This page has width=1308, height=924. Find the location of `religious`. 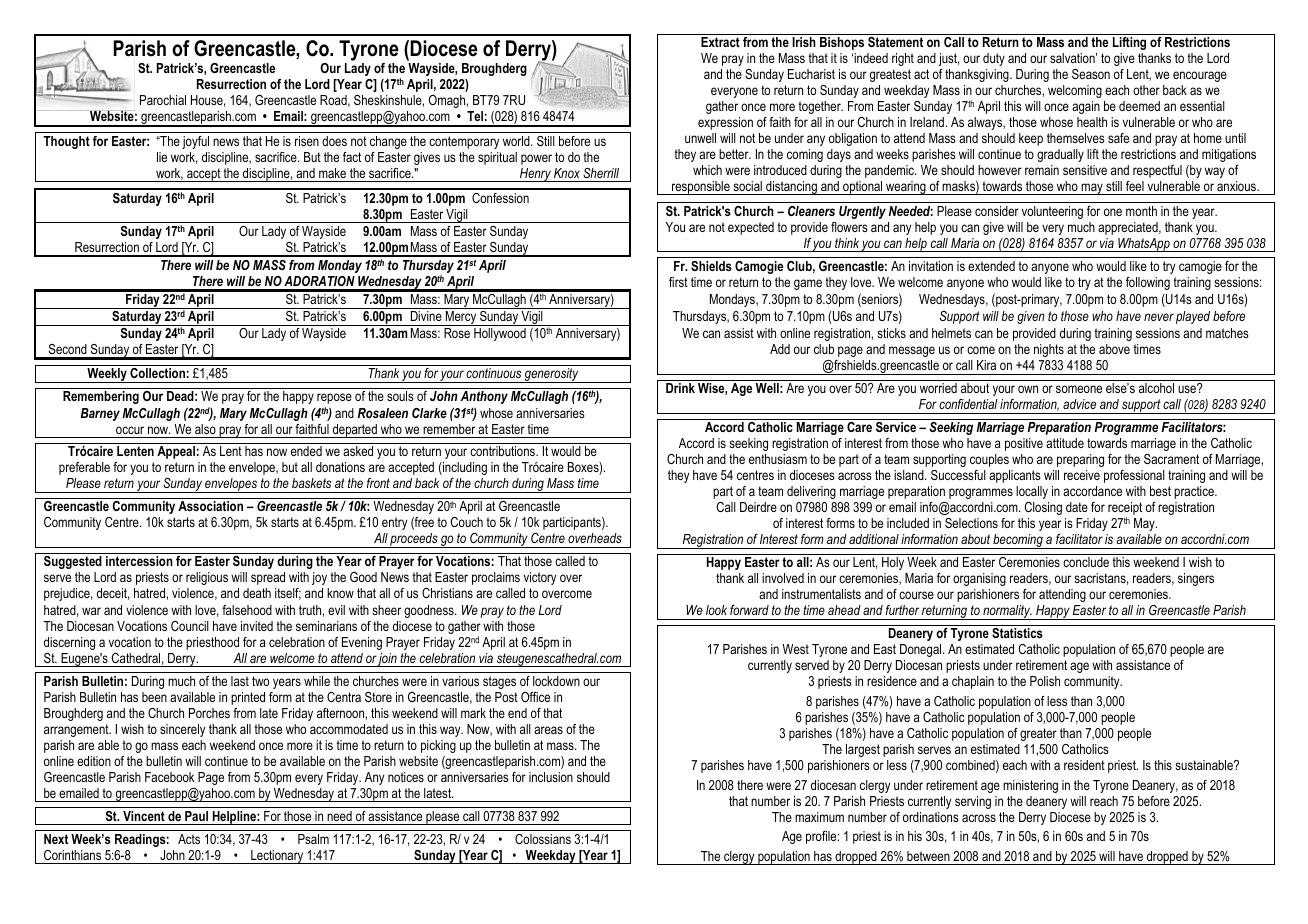

religious is located at coordinates (207, 578).
